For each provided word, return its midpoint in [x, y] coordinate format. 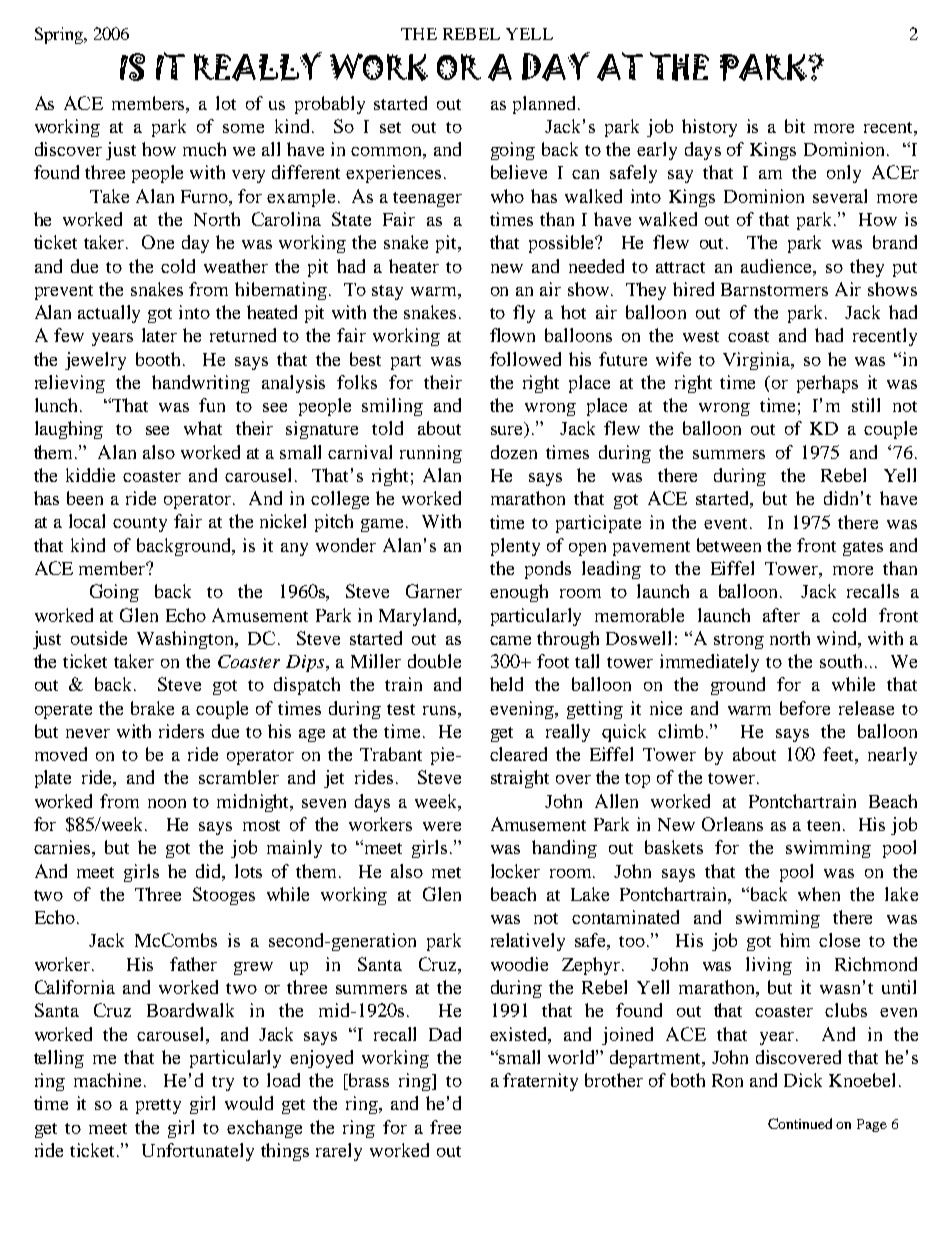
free [445, 1127]
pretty [158, 1106]
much [204, 149]
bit [795, 126]
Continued [800, 1123]
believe [519, 172]
